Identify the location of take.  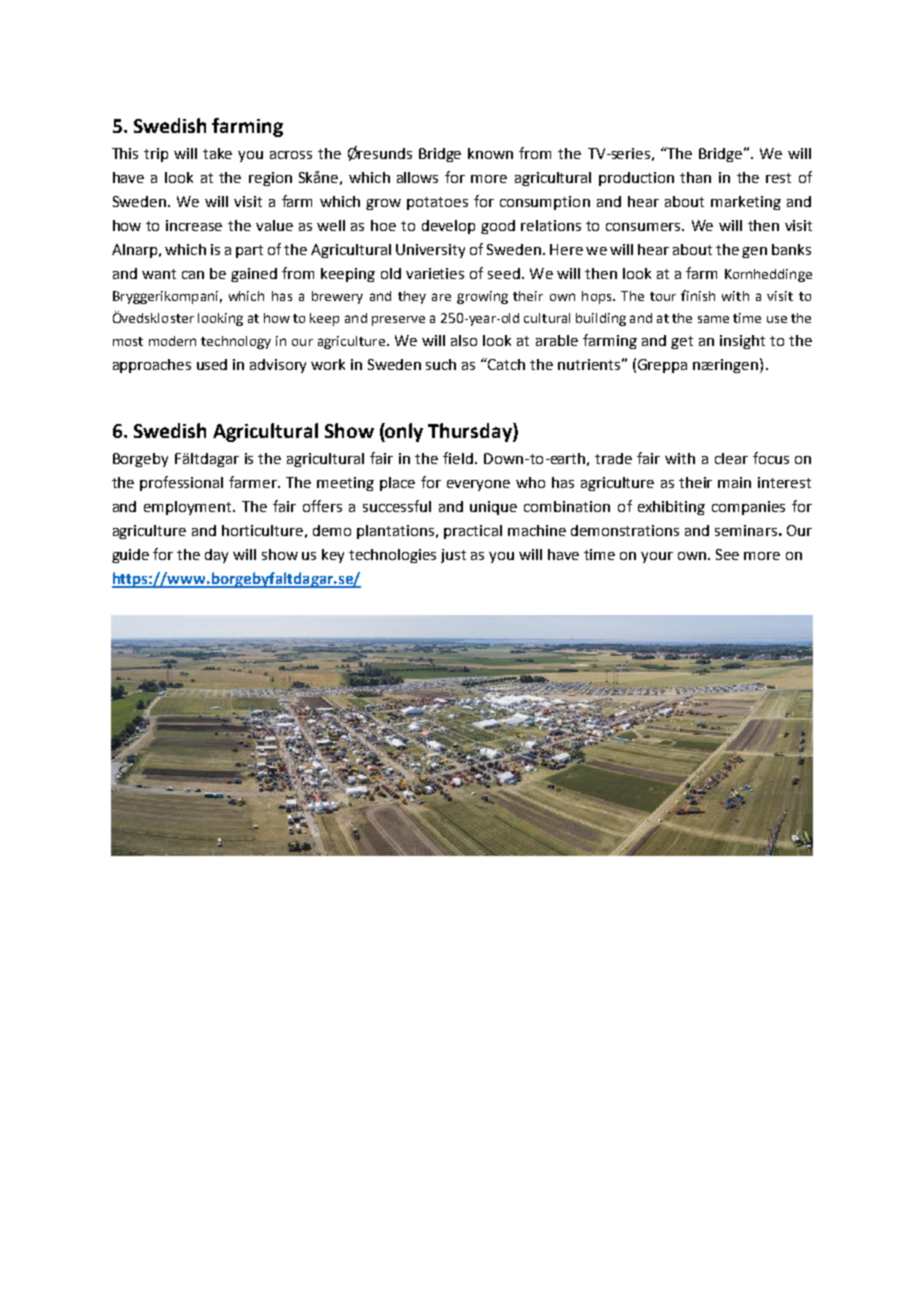
(217, 153).
